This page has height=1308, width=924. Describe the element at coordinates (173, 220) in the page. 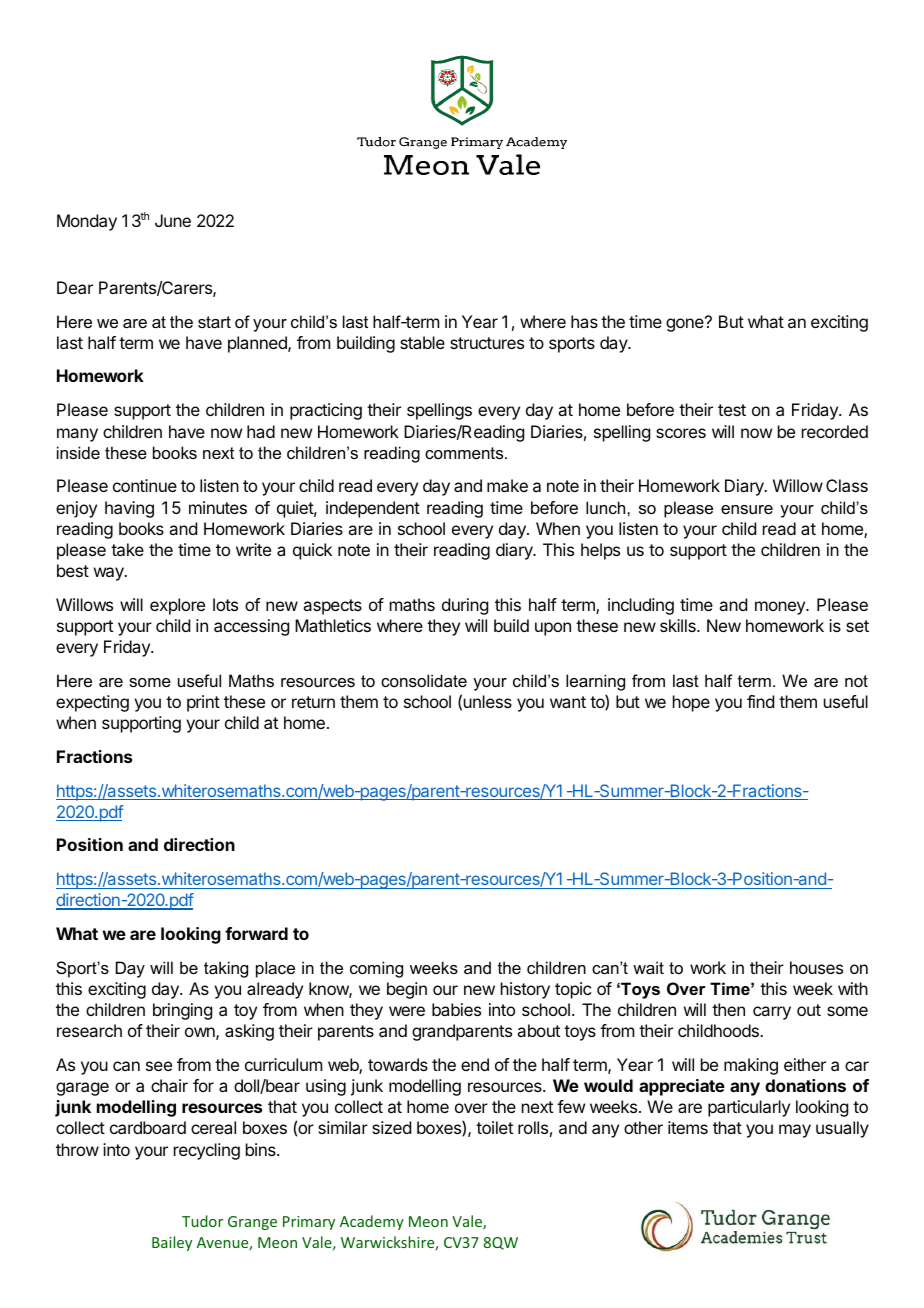

I see `June` at that location.
